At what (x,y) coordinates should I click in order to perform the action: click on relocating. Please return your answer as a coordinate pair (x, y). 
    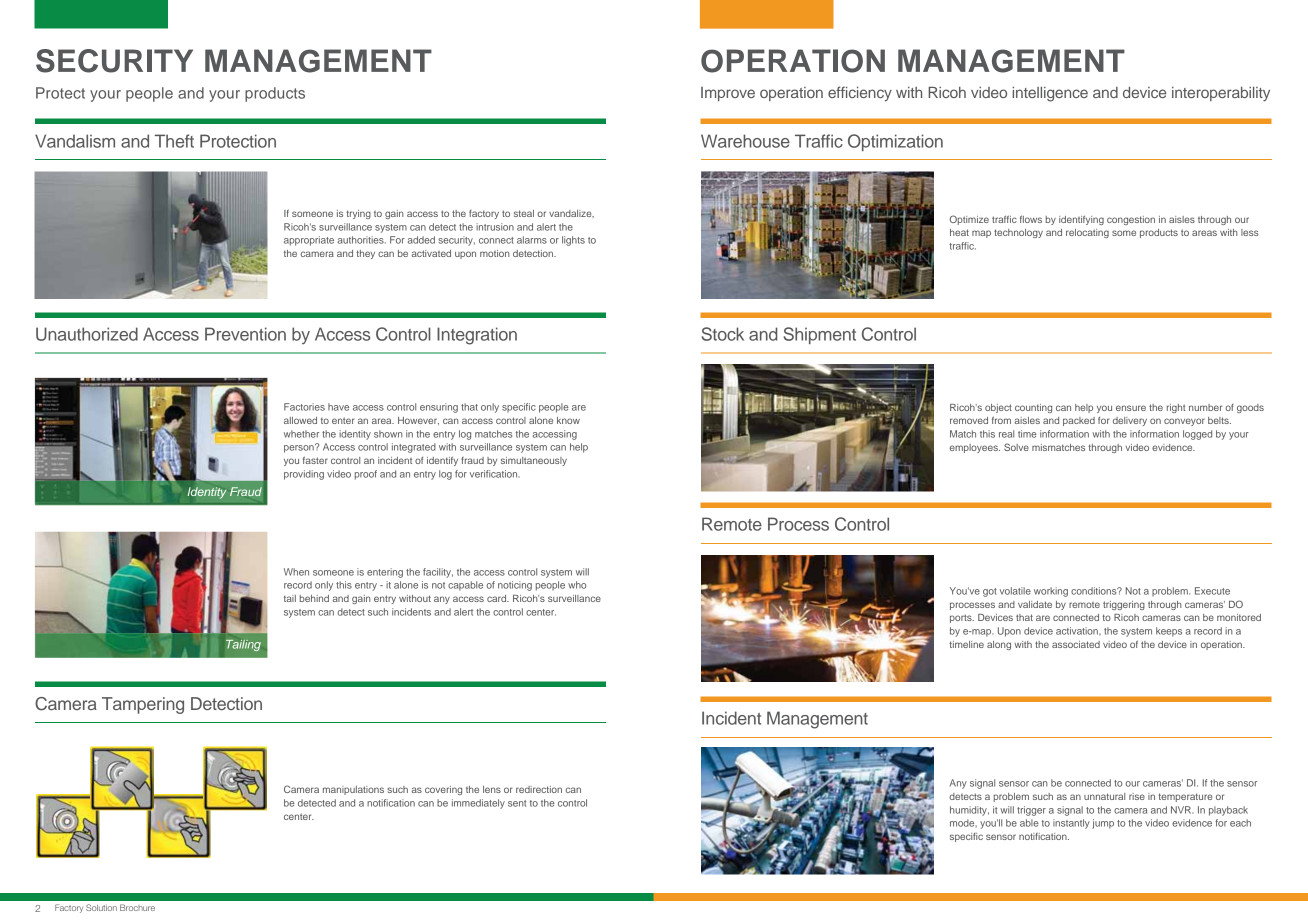
    Looking at the image, I should click on (1087, 233).
